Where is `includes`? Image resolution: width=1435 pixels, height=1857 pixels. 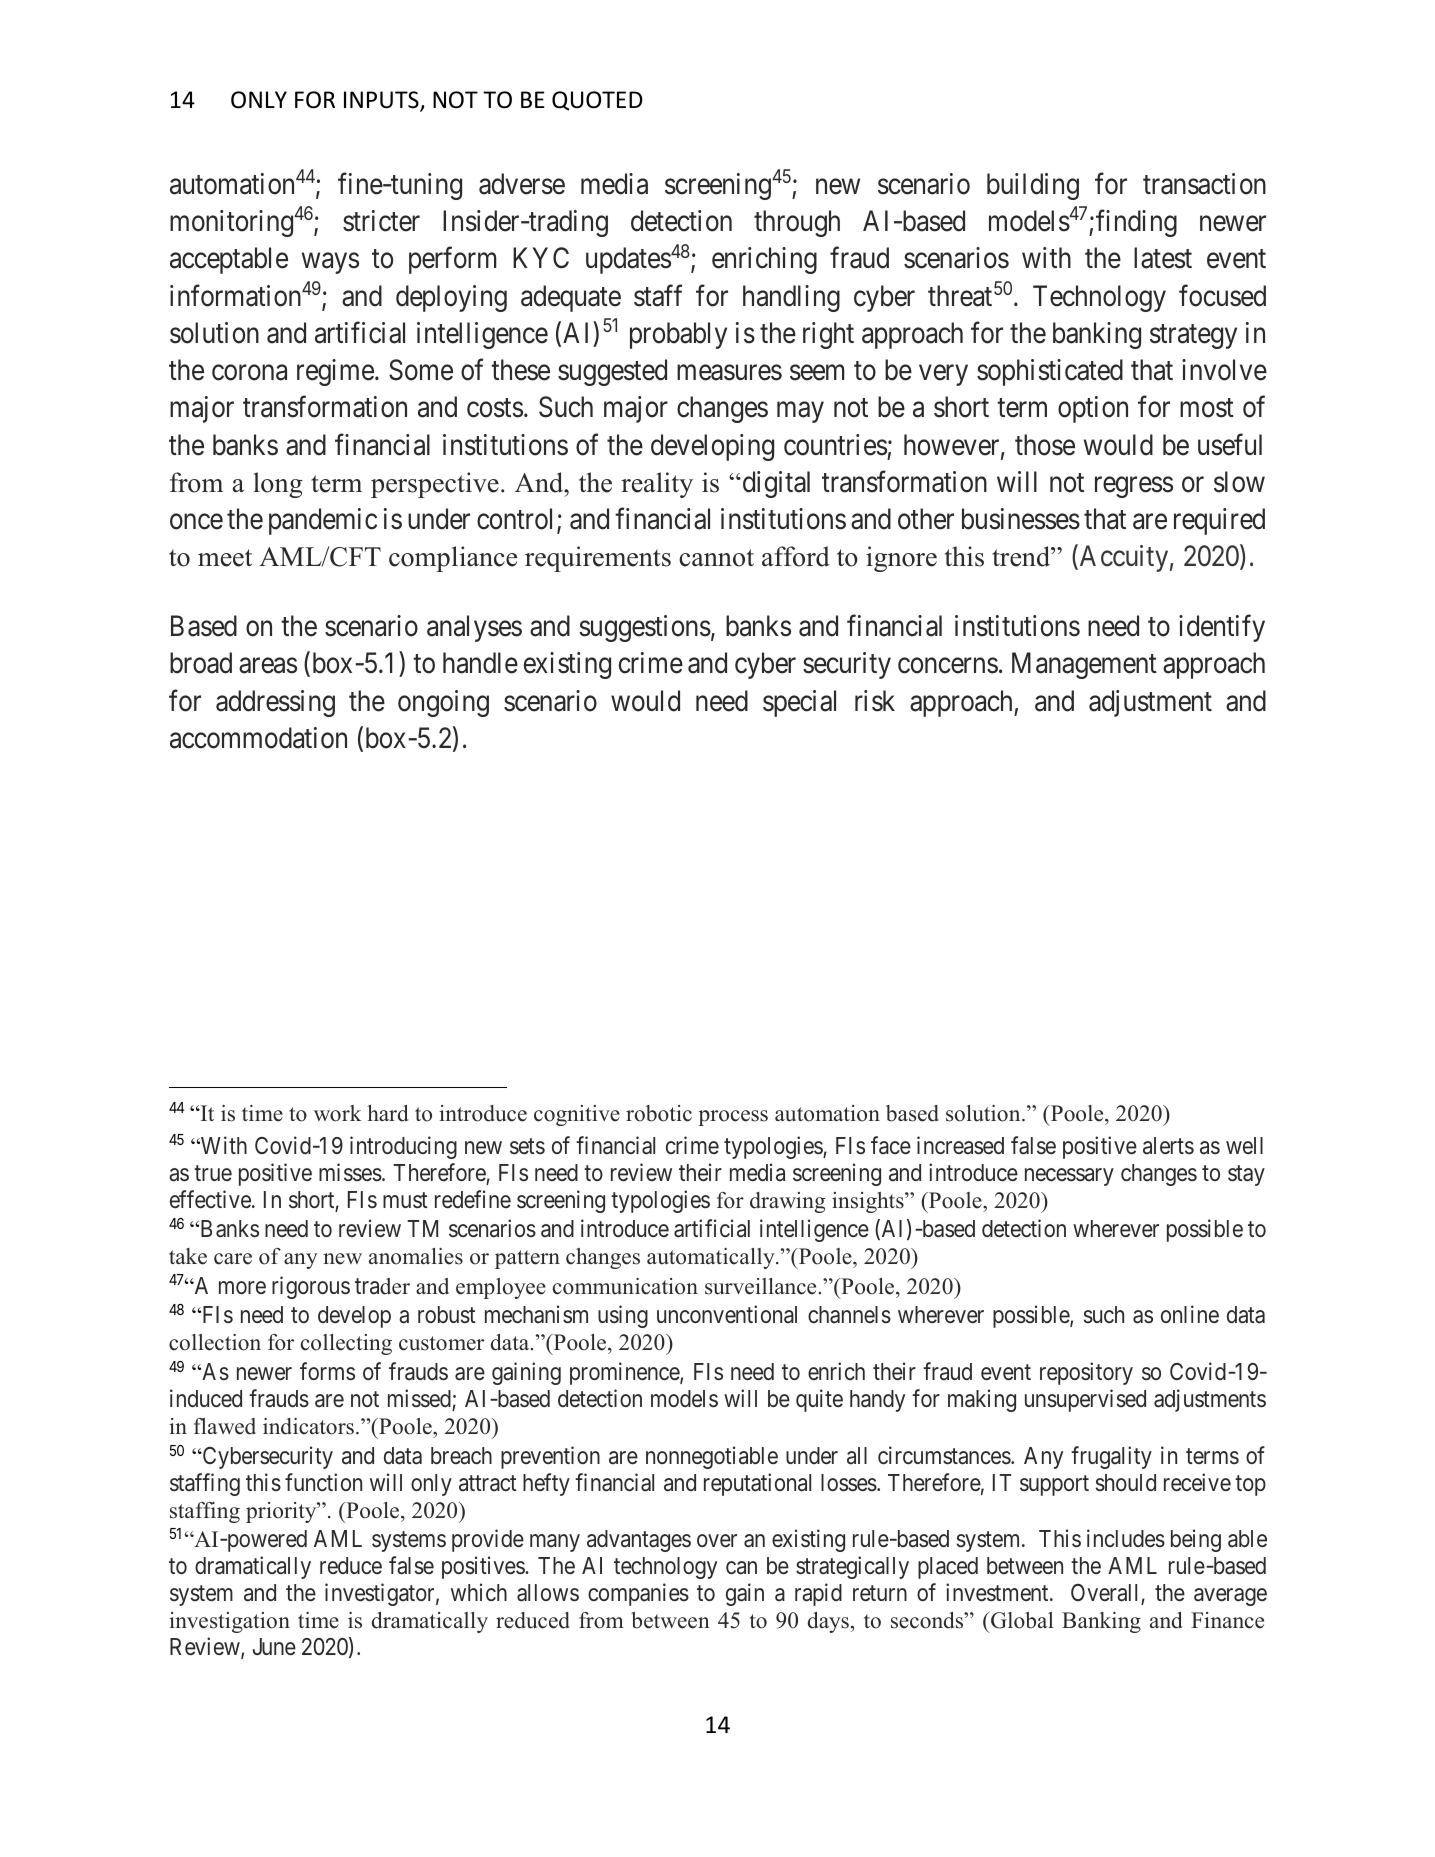
includes is located at coordinates (1126, 1538).
